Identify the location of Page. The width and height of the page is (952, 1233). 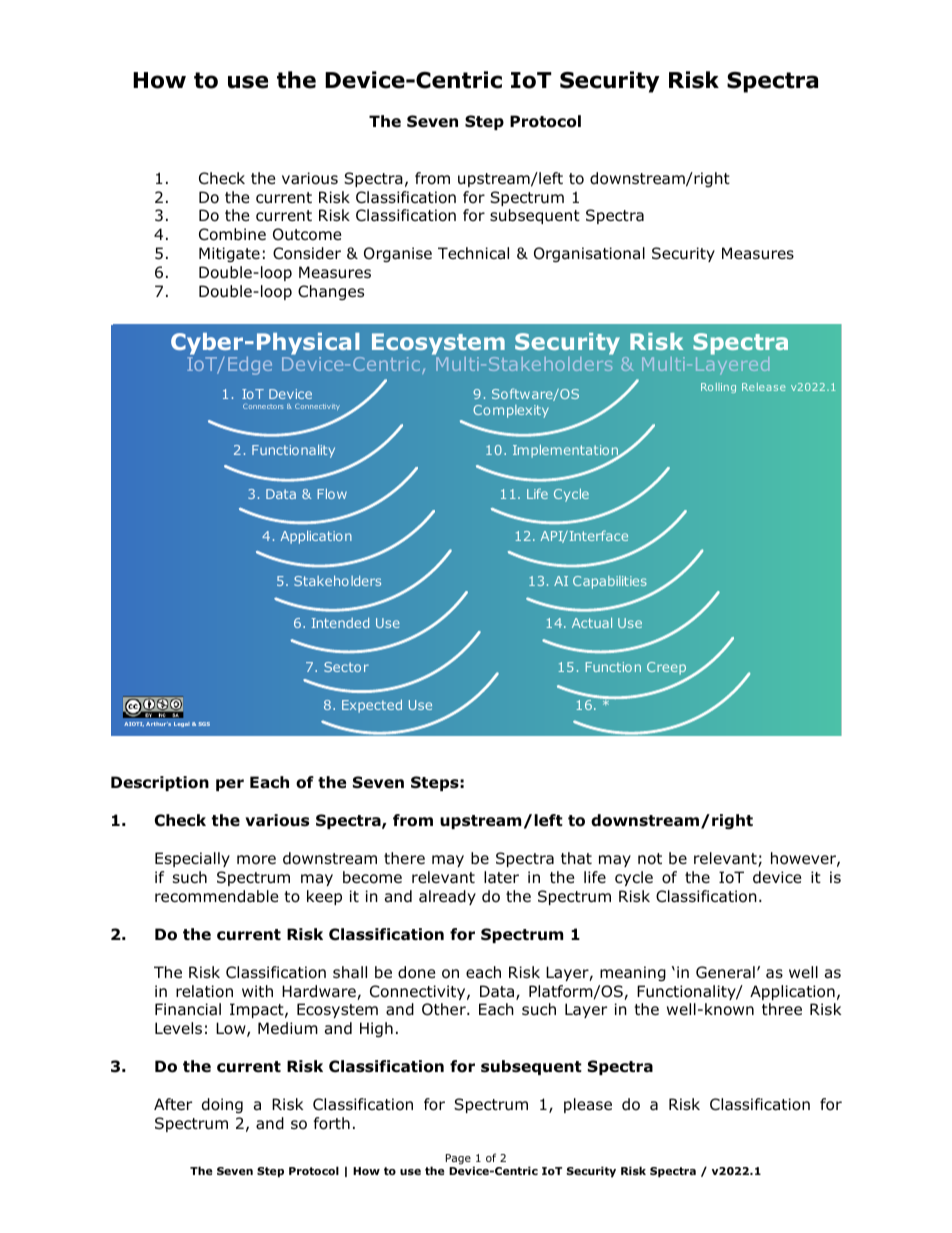
(458, 1159).
